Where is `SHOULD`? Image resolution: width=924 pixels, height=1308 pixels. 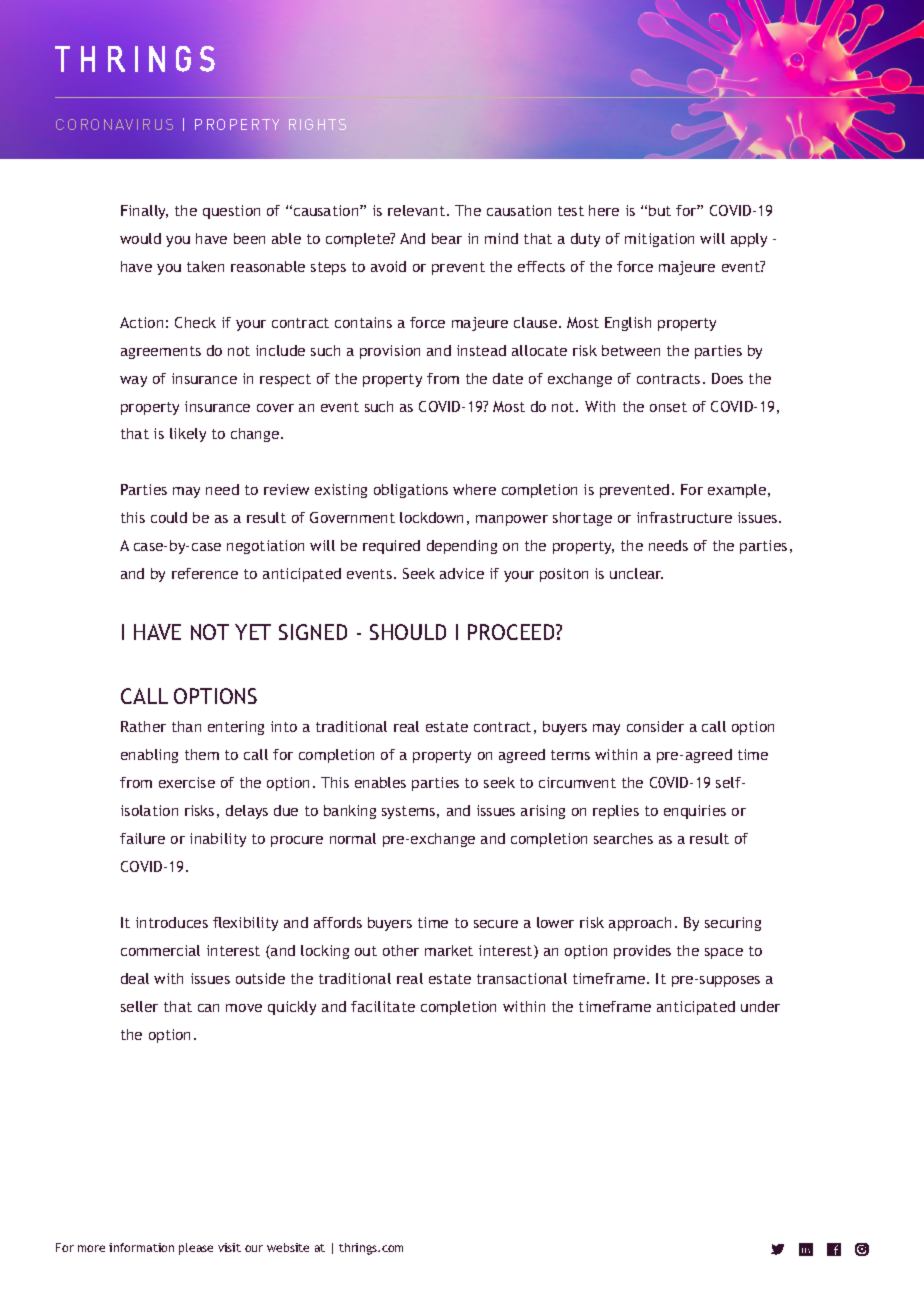 SHOULD is located at coordinates (408, 632).
